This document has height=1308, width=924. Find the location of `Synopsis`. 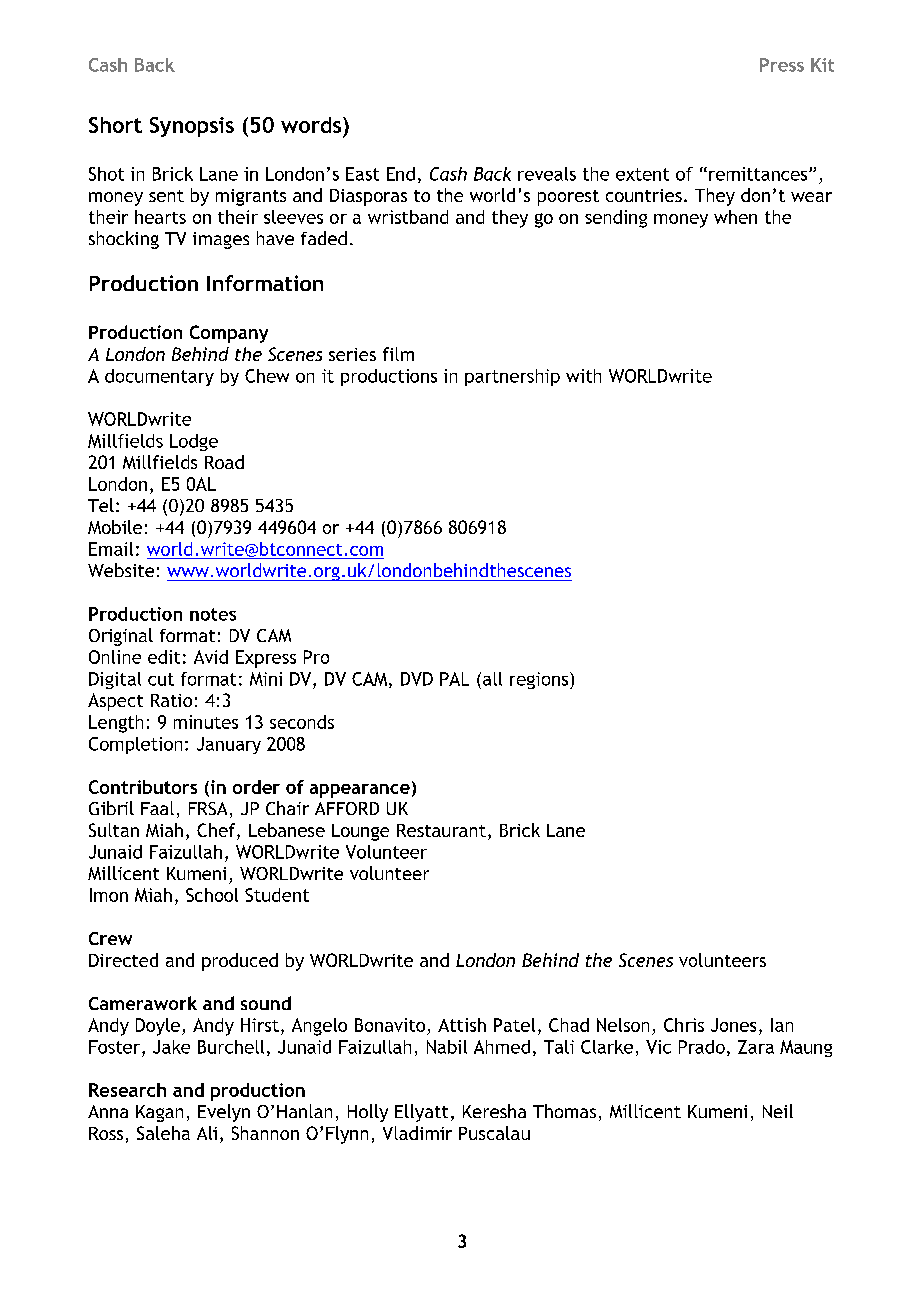

Synopsis is located at coordinates (192, 127).
